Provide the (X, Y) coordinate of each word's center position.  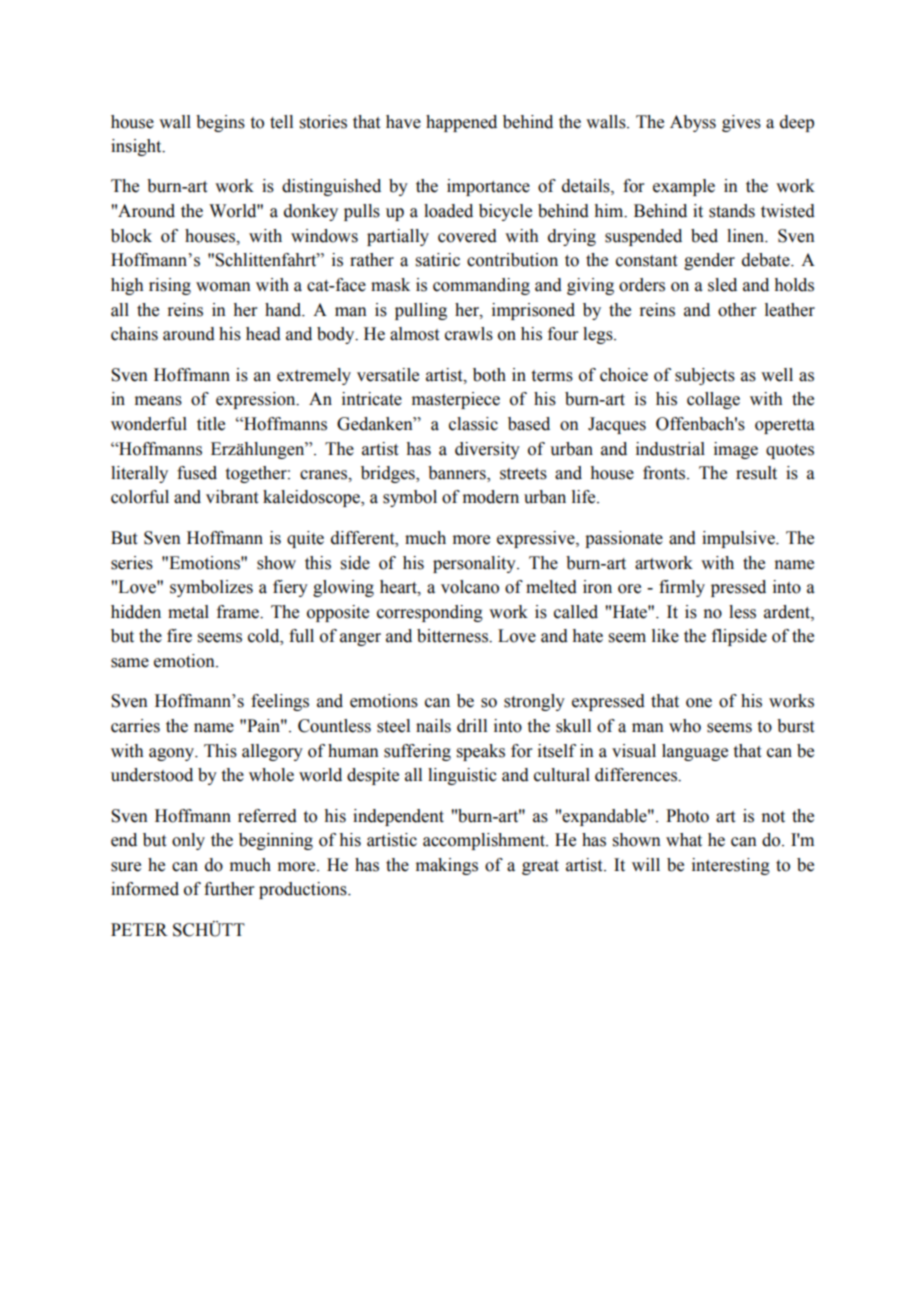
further (229, 889)
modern (491, 497)
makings (447, 866)
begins (220, 123)
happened (461, 123)
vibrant (232, 497)
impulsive (739, 539)
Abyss (693, 123)
